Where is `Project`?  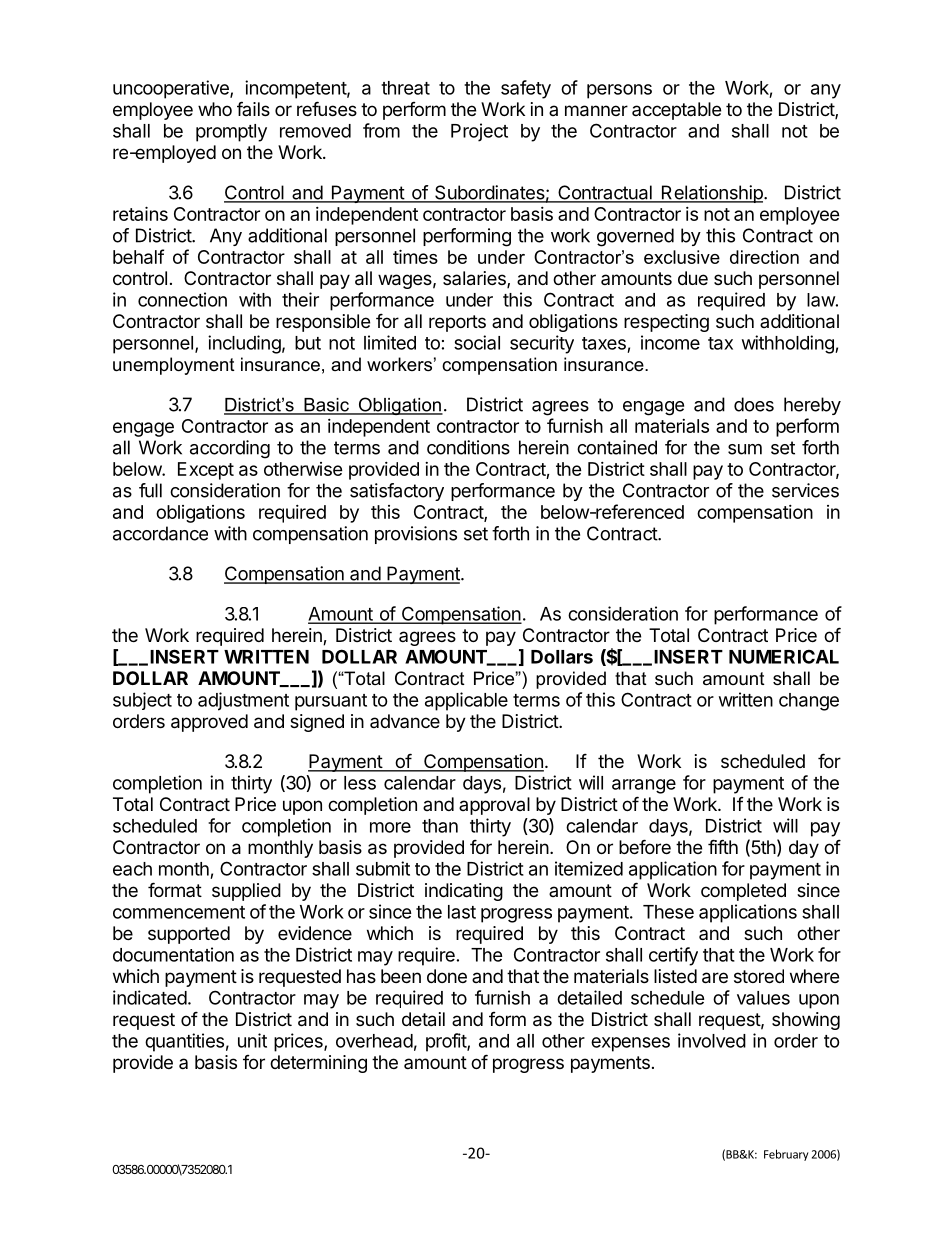
Project is located at coordinates (479, 132).
